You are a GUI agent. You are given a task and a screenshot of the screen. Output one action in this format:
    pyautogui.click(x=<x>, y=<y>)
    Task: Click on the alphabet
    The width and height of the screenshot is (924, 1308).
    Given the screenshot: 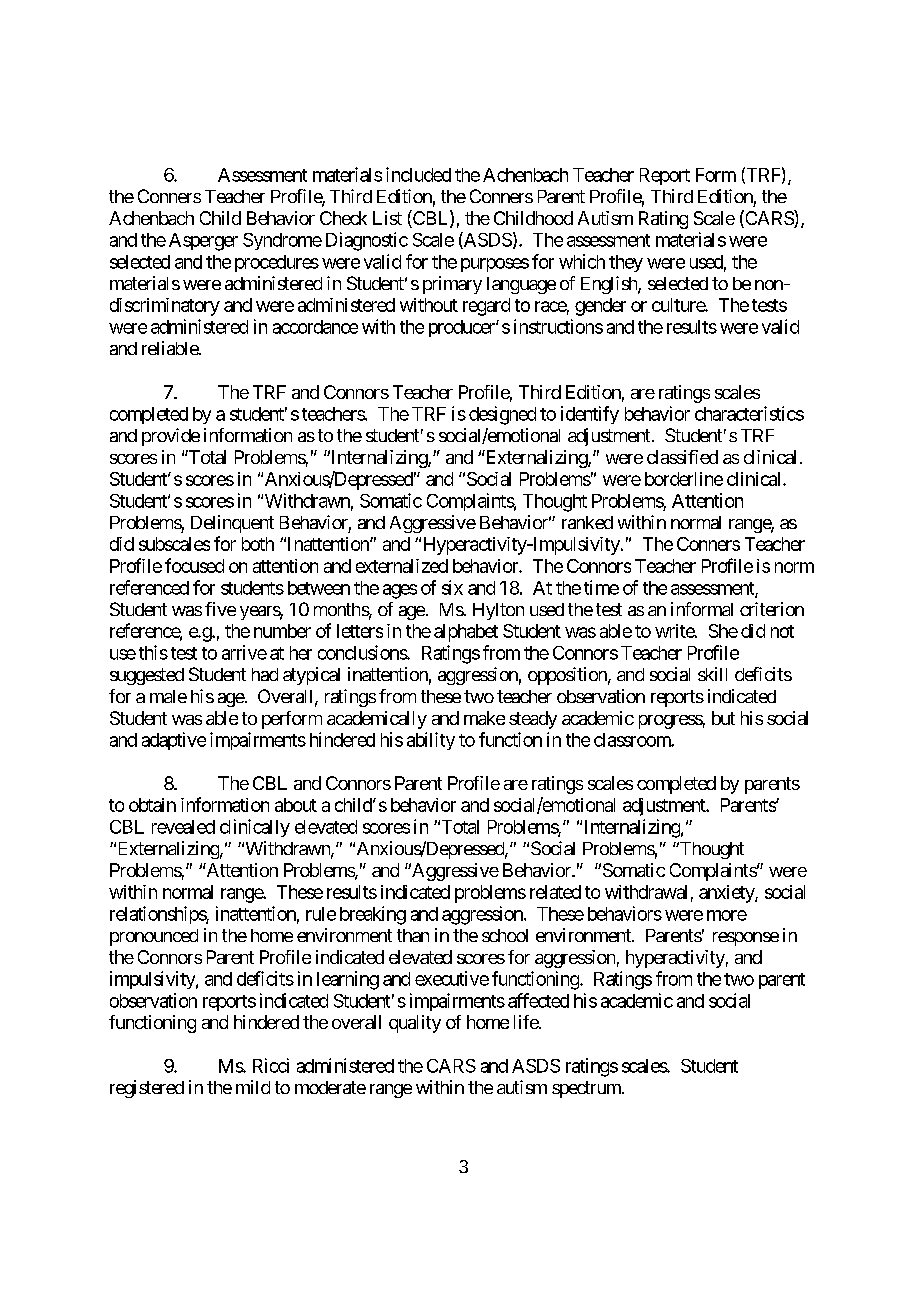 What is the action you would take?
    pyautogui.click(x=466, y=633)
